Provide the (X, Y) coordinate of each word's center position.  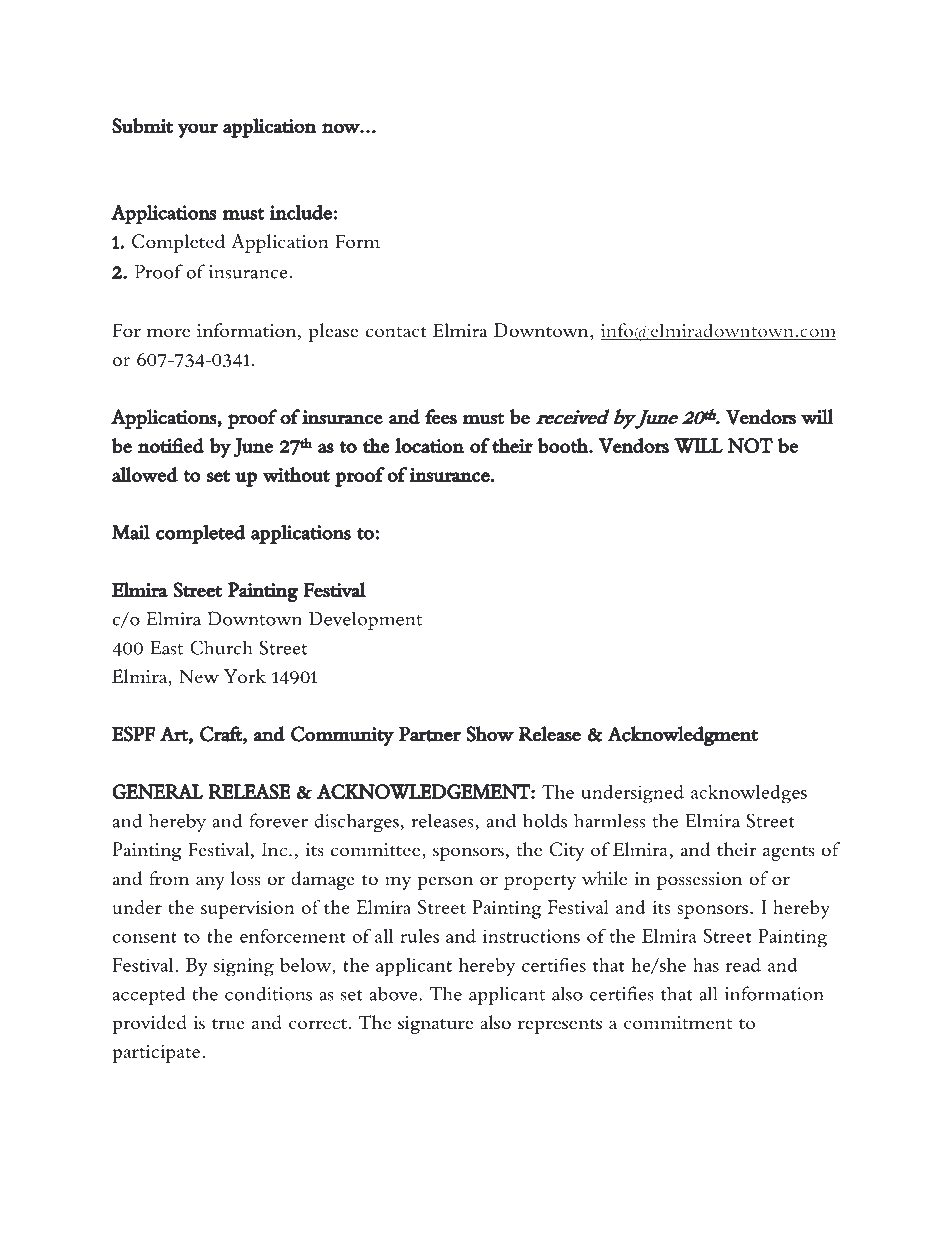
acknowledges (749, 794)
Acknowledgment (683, 737)
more (168, 333)
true (228, 1024)
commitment (678, 1023)
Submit (142, 126)
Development (365, 620)
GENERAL (157, 791)
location (429, 445)
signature (435, 1025)
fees (441, 417)
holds (545, 820)
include (300, 212)
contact (396, 332)
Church (221, 647)
